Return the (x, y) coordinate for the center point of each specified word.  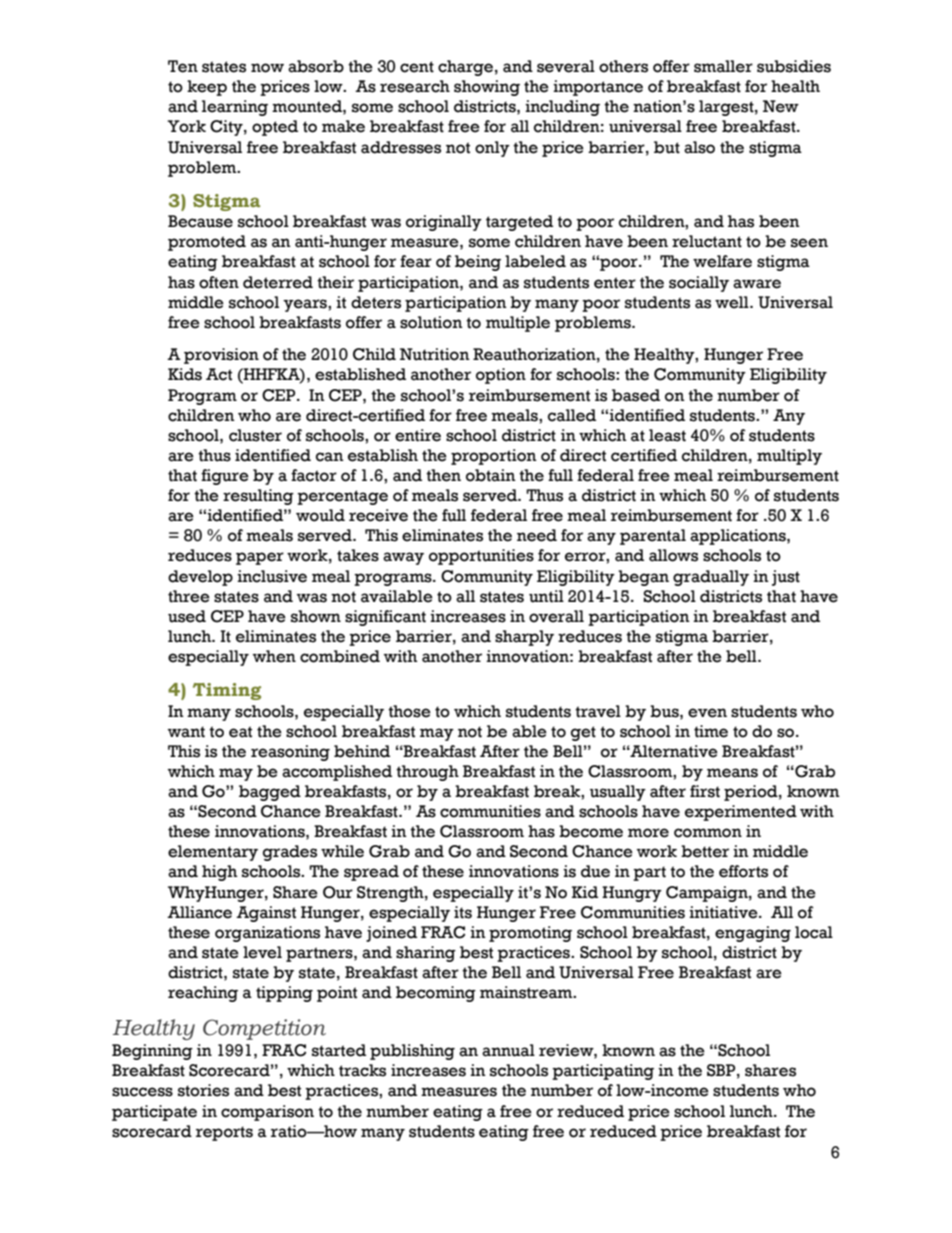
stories (203, 1090)
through (427, 773)
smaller (723, 66)
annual (508, 1050)
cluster (255, 435)
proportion (494, 457)
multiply (789, 457)
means (732, 773)
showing (487, 88)
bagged (270, 793)
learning (235, 108)
